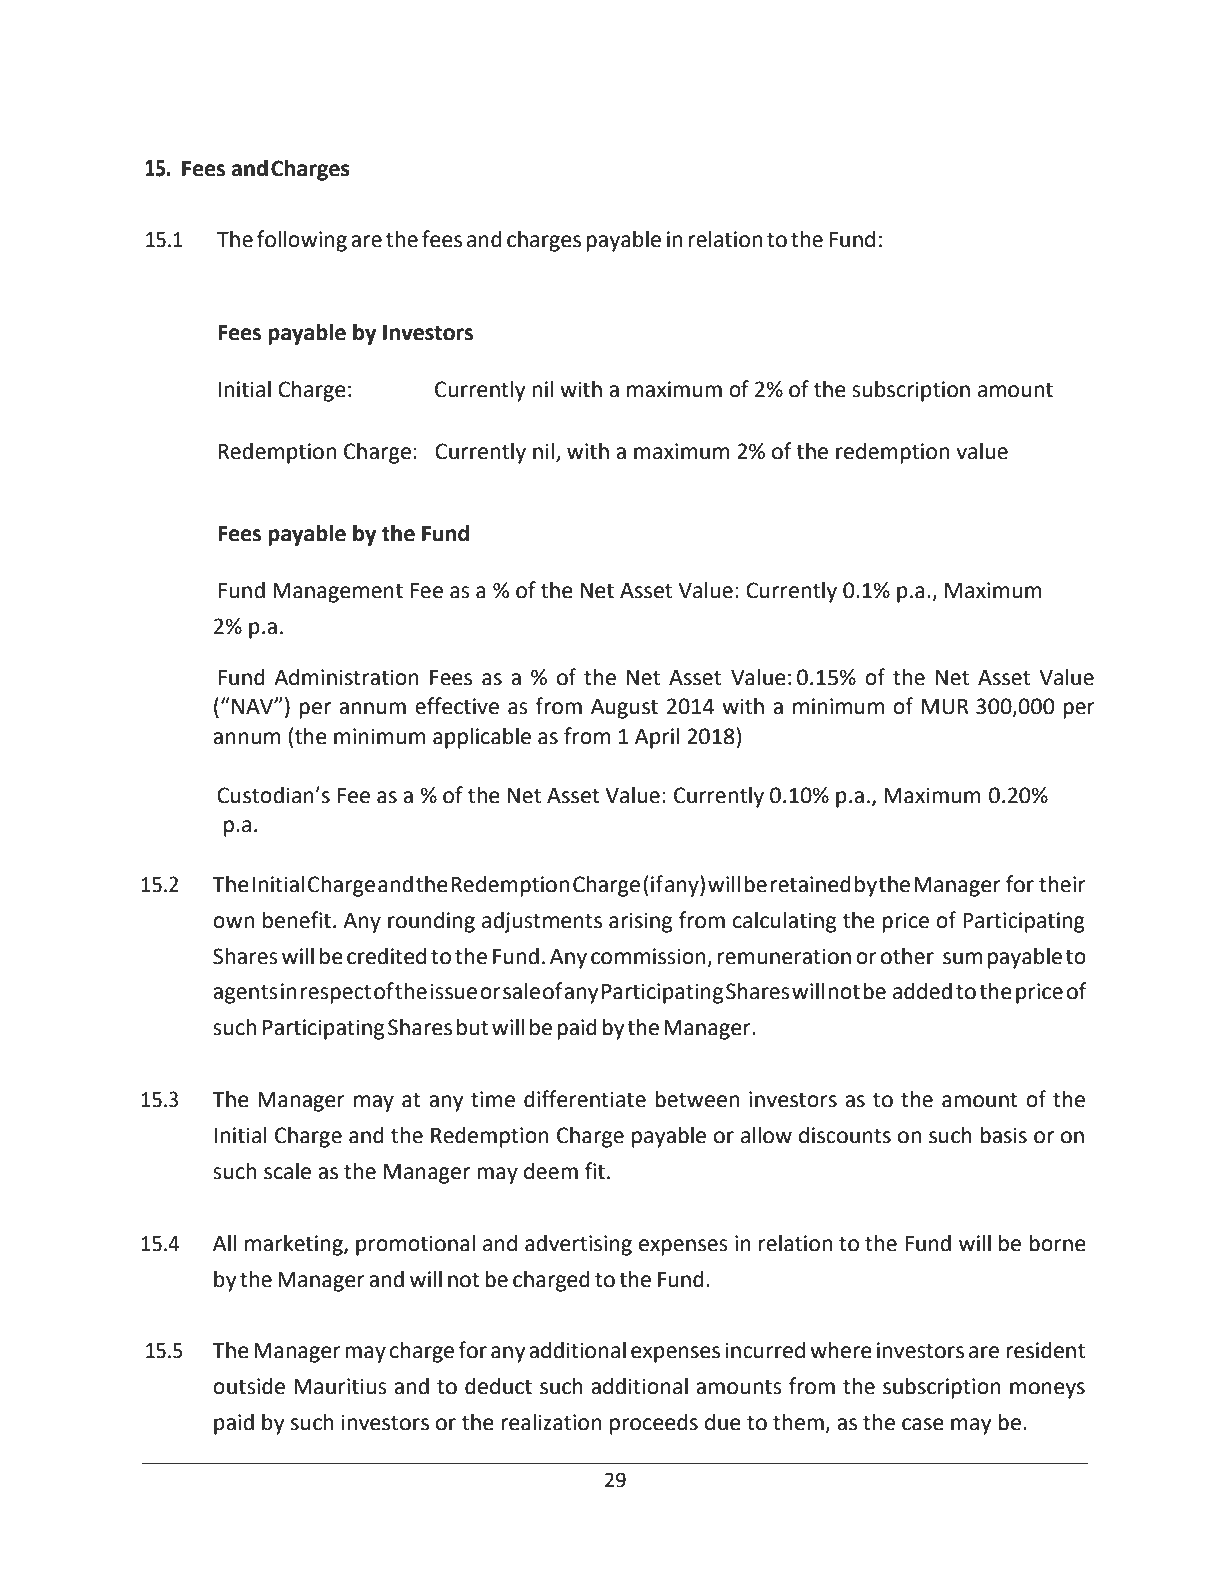  Describe the element at coordinates (386, 956) in the document. I see `credited` at that location.
